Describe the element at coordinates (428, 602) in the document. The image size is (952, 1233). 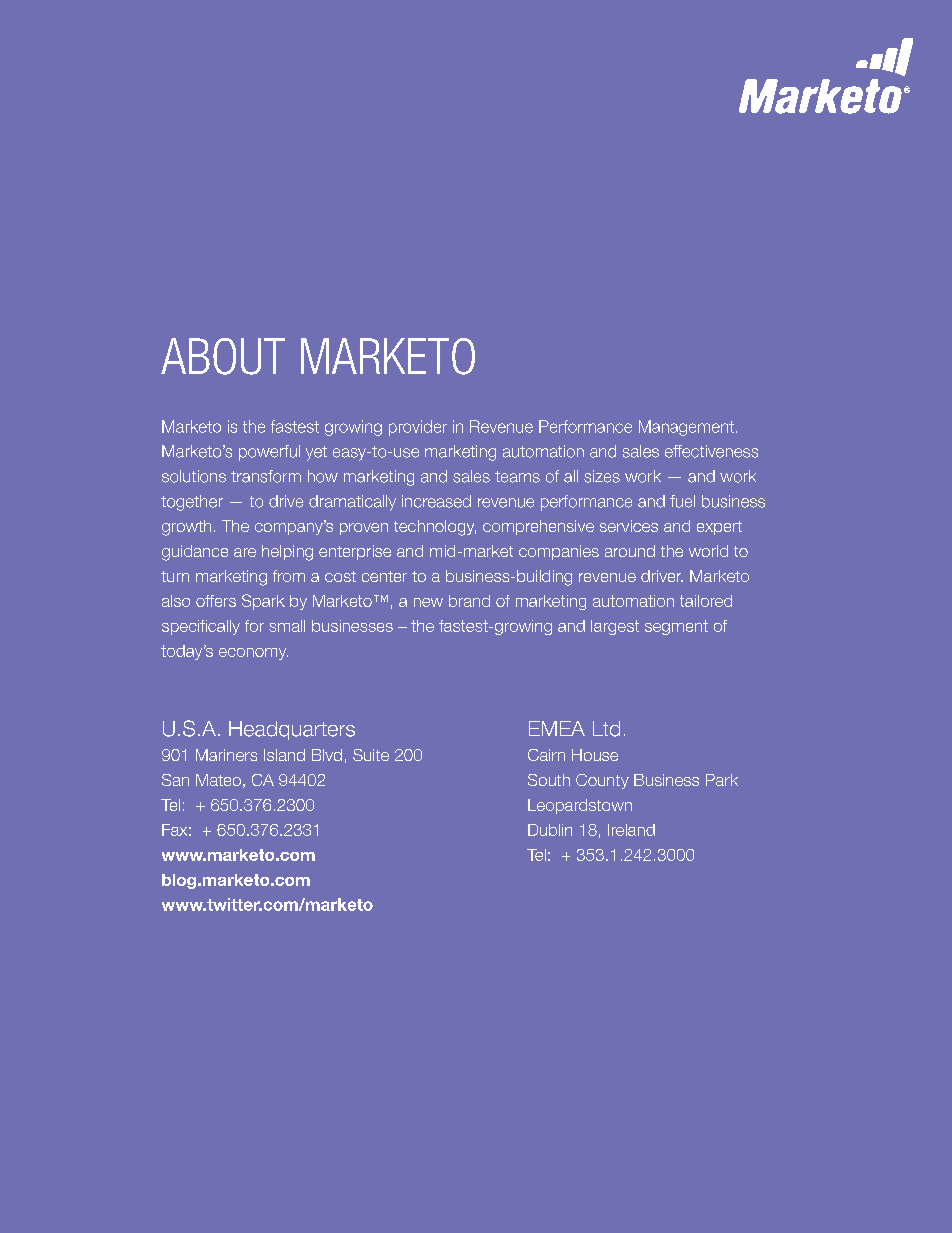
I see `new` at that location.
